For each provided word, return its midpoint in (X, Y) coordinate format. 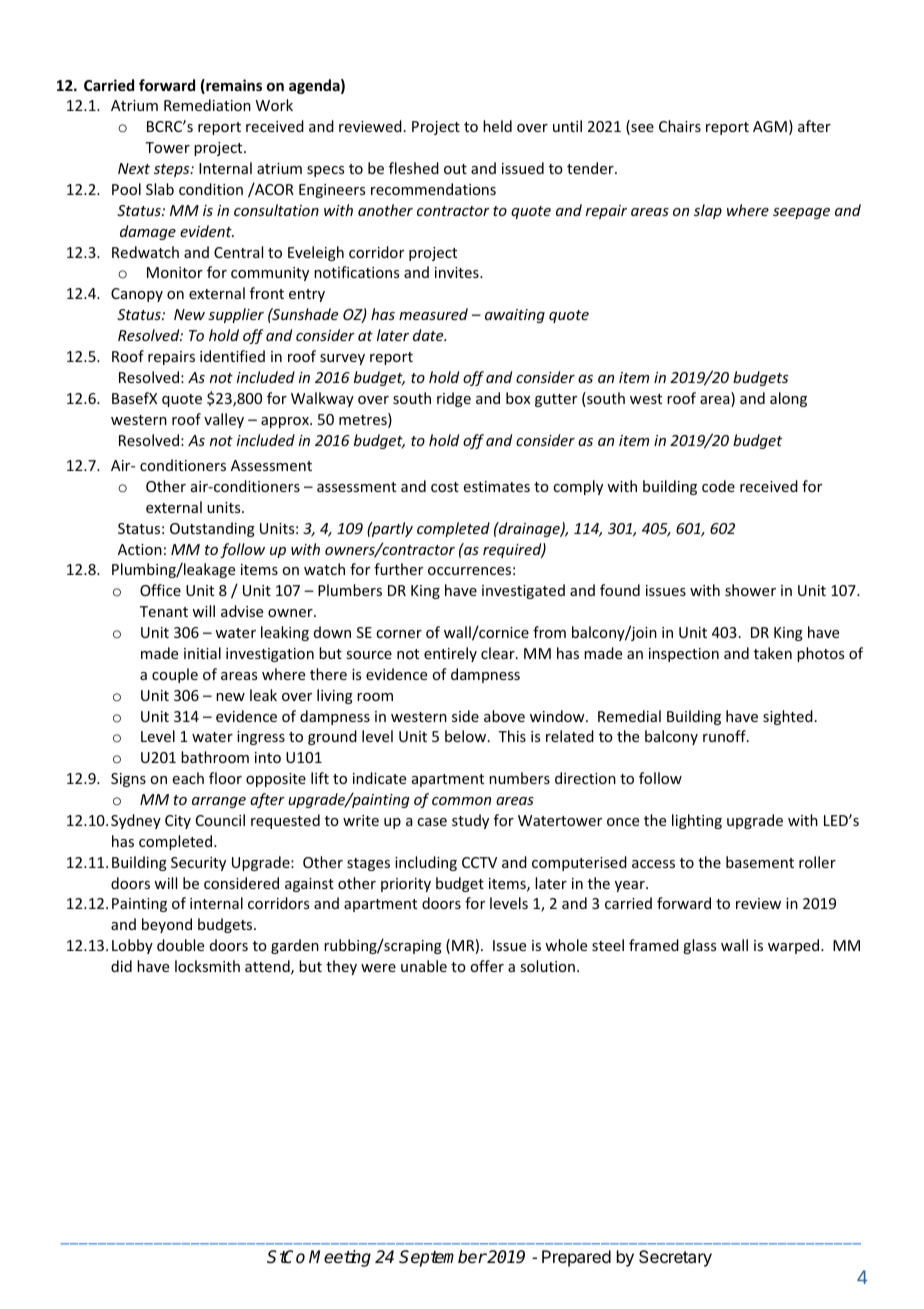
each (188, 778)
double (180, 945)
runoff (725, 736)
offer (487, 966)
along (788, 399)
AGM (770, 126)
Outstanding (212, 529)
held (497, 126)
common (461, 801)
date (429, 335)
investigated (523, 591)
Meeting (340, 1258)
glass (699, 946)
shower (750, 590)
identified (232, 356)
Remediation (207, 105)
